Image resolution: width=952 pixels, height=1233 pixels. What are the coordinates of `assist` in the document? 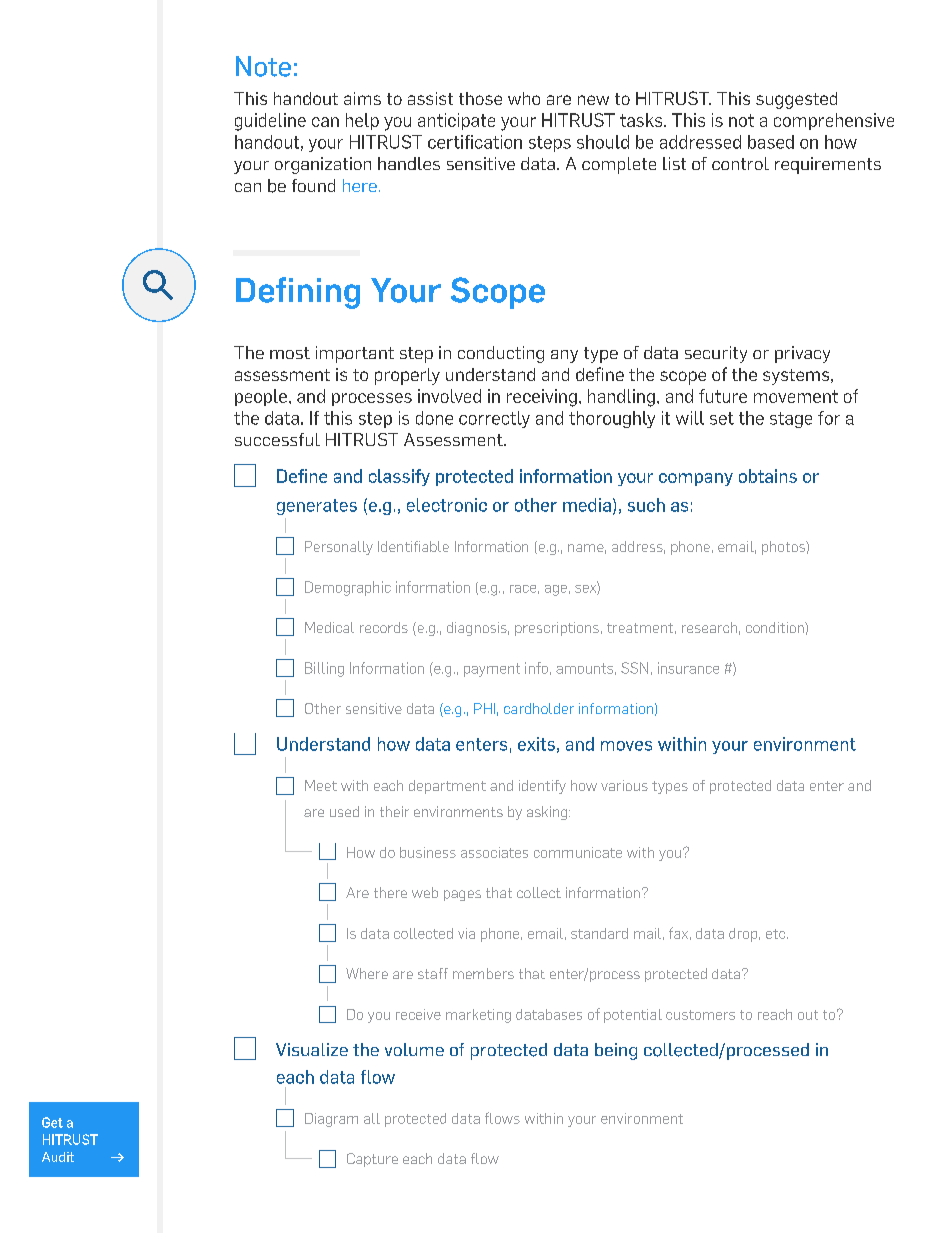 It's located at (430, 98).
